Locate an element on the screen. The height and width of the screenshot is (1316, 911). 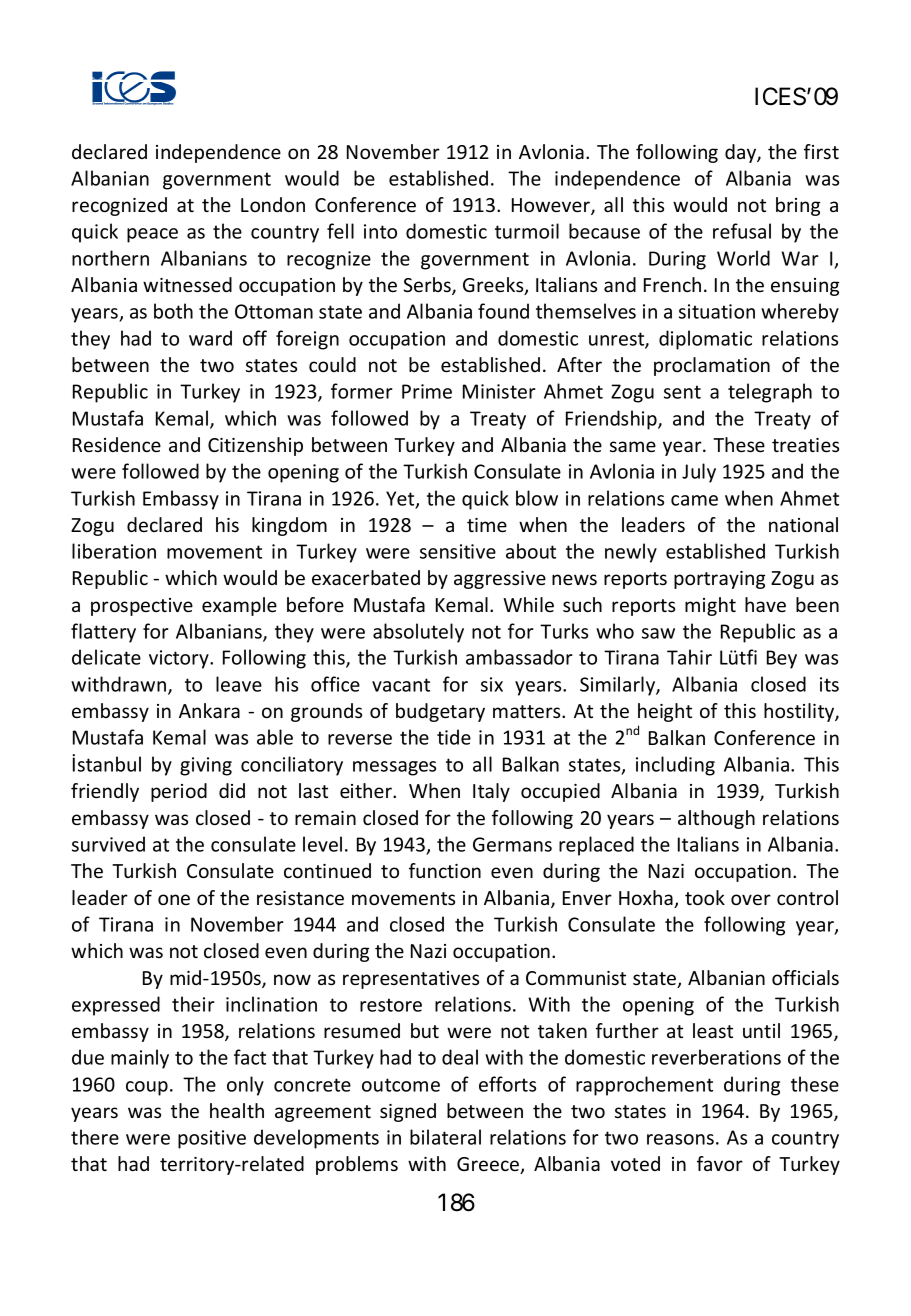
peace is located at coordinates (152, 235).
